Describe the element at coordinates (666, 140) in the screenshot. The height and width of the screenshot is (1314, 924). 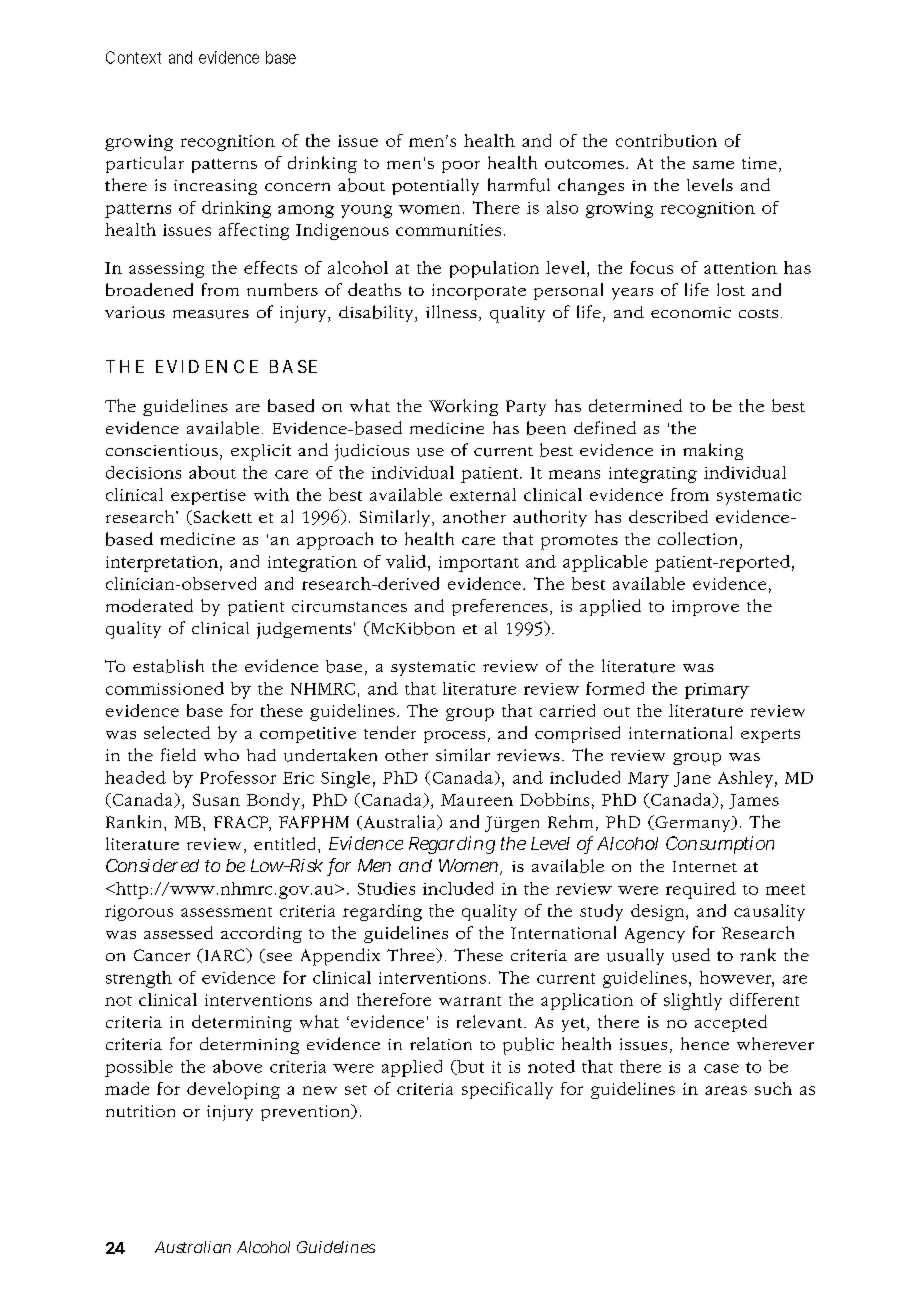
I see `contribution` at that location.
